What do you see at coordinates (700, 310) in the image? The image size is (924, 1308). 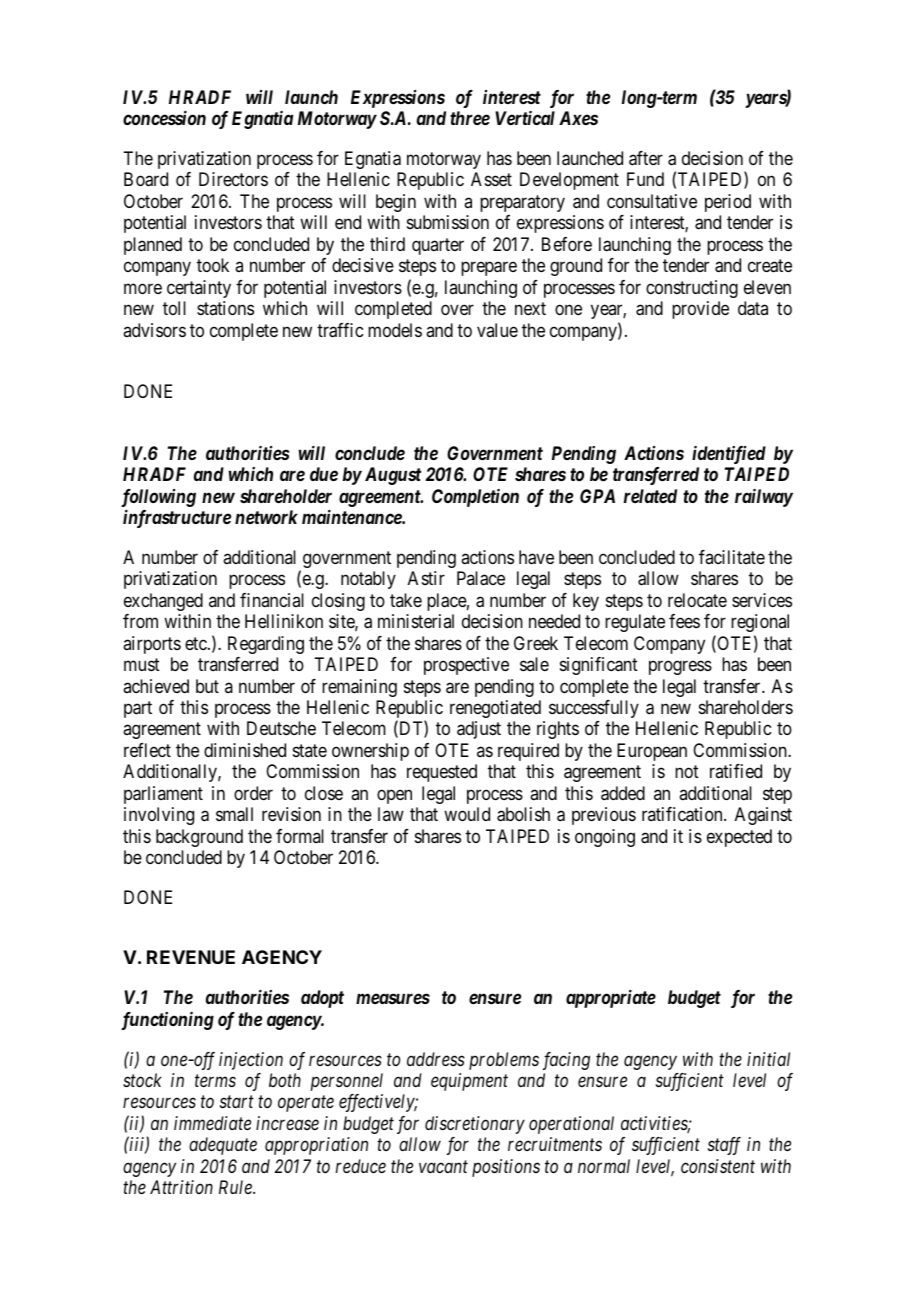 I see `provide` at bounding box center [700, 310].
